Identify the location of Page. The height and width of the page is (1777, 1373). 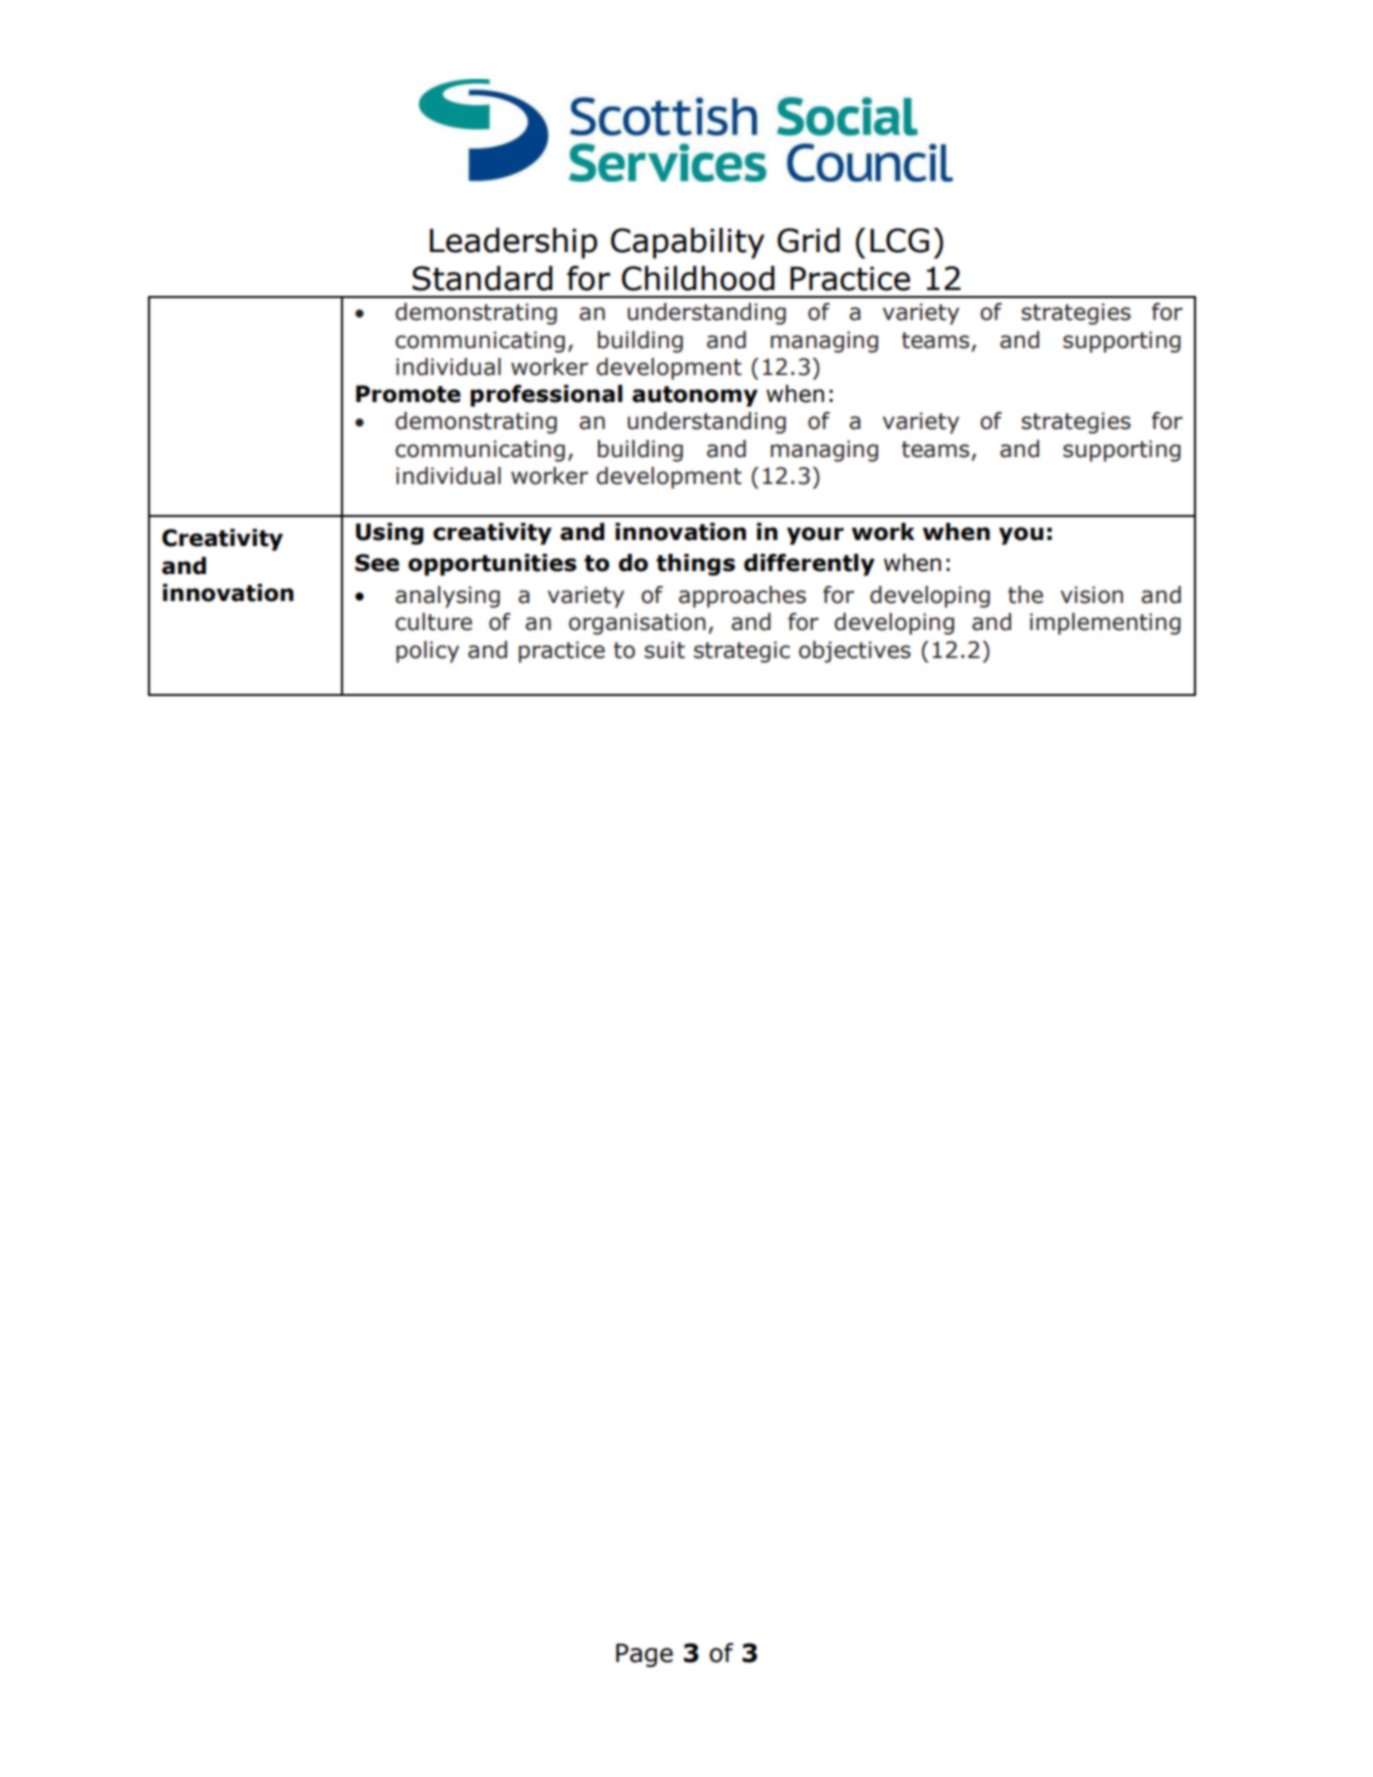
(644, 1655).
